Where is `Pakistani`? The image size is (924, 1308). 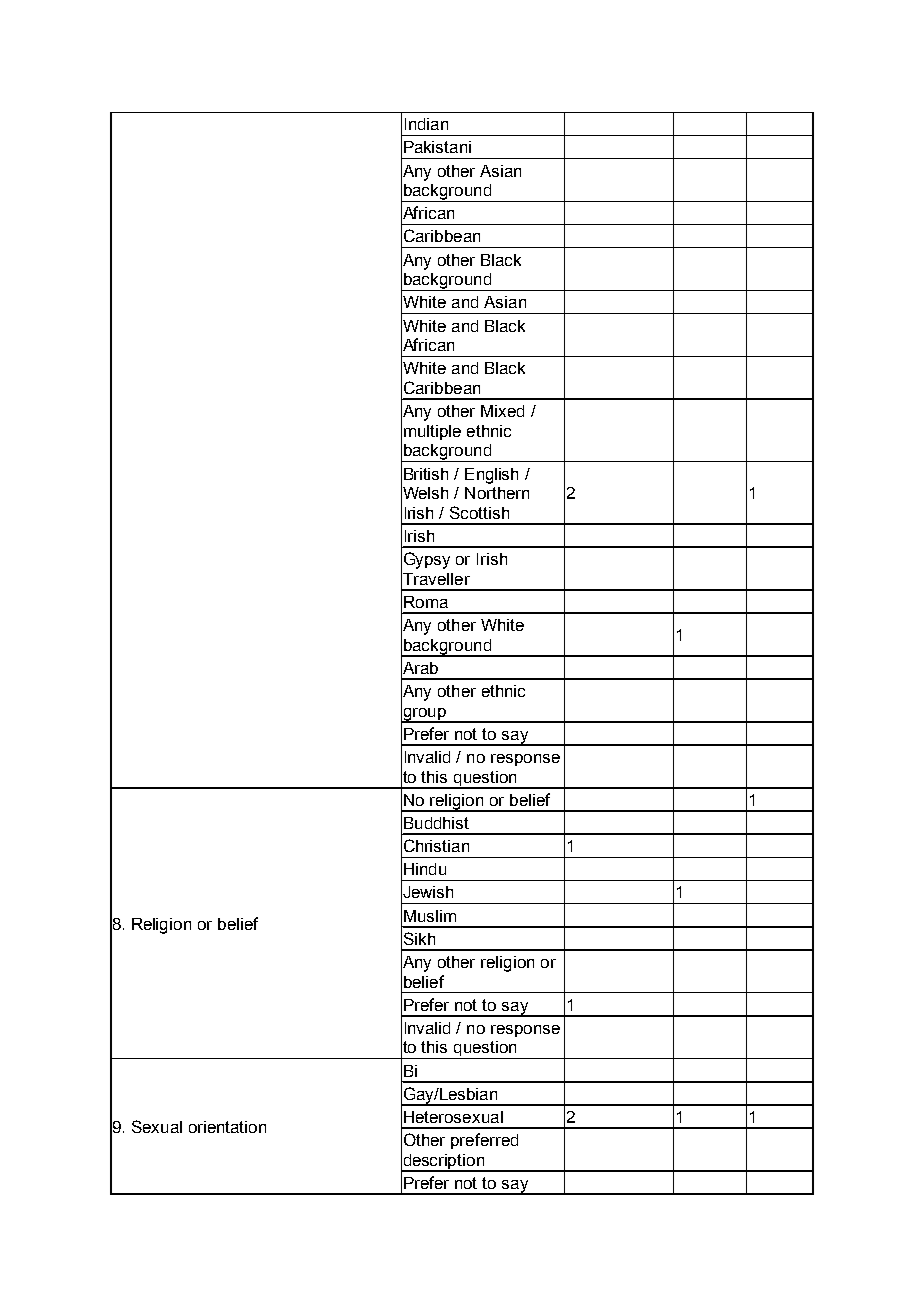
Pakistani is located at coordinates (437, 147).
